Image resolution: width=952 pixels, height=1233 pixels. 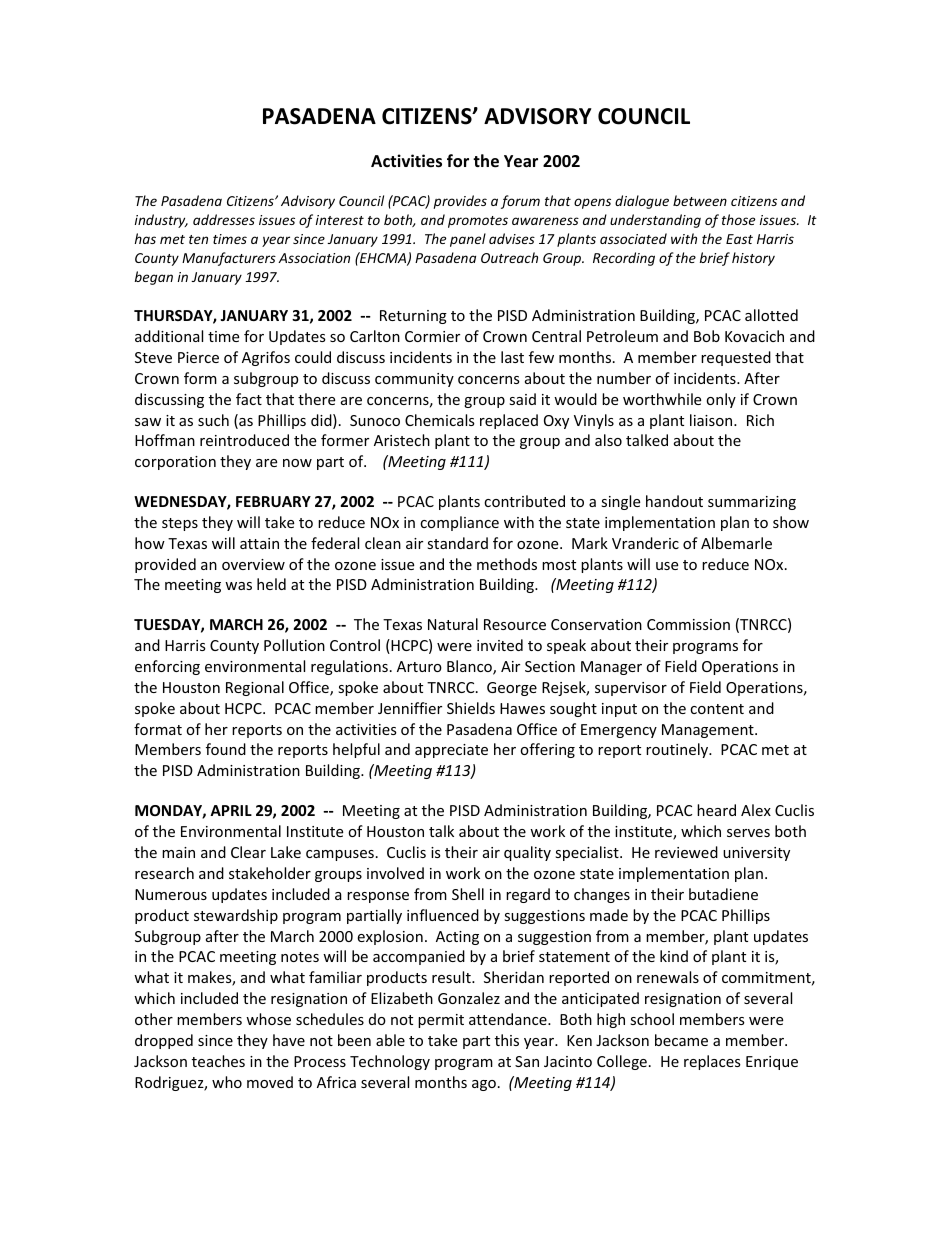 What do you see at coordinates (712, 1062) in the page?
I see `replaces` at bounding box center [712, 1062].
